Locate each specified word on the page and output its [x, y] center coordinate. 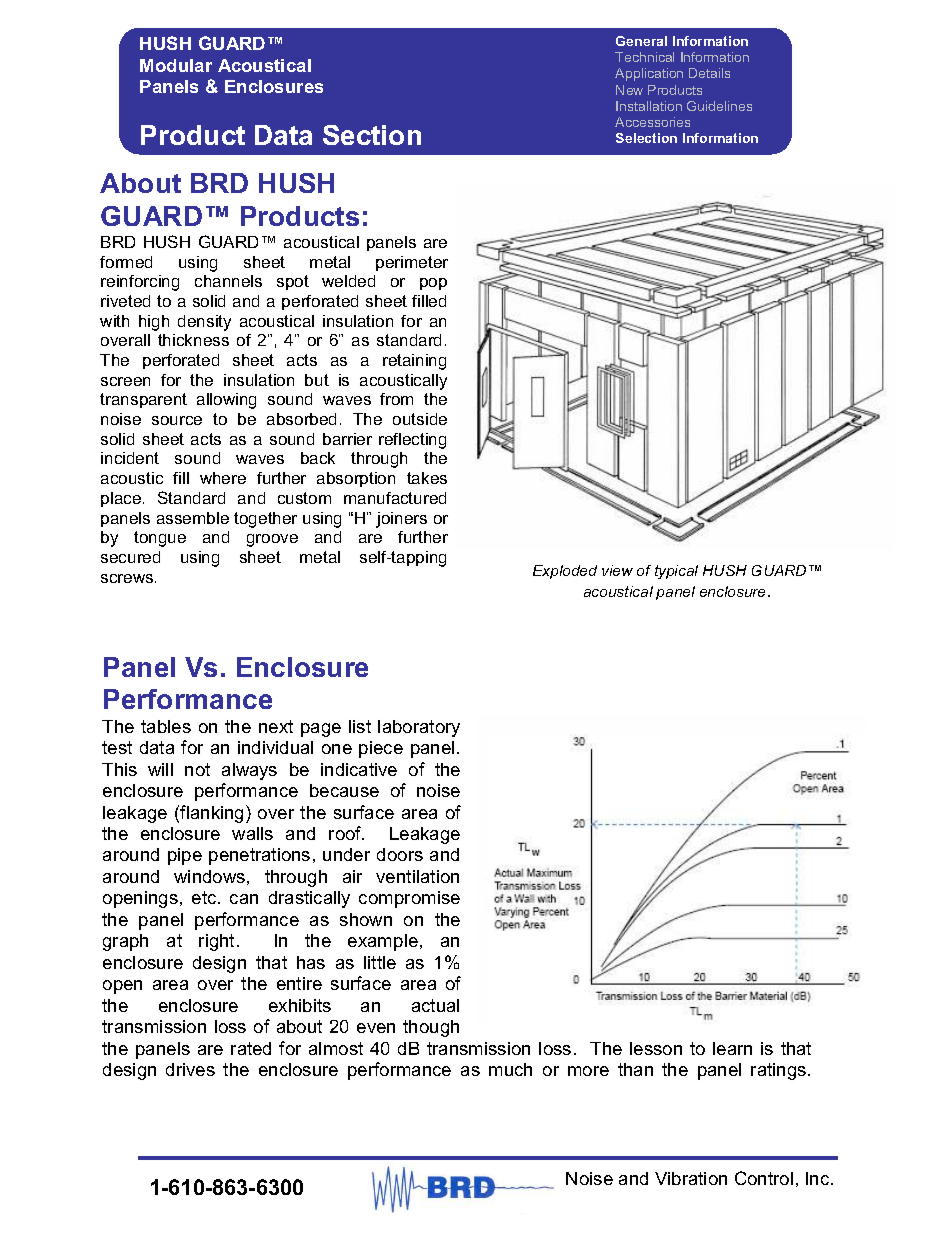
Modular [176, 65]
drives [190, 1069]
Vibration [691, 1178]
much [510, 1069]
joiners [401, 520]
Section [372, 135]
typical [676, 572]
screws [128, 578]
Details [709, 73]
